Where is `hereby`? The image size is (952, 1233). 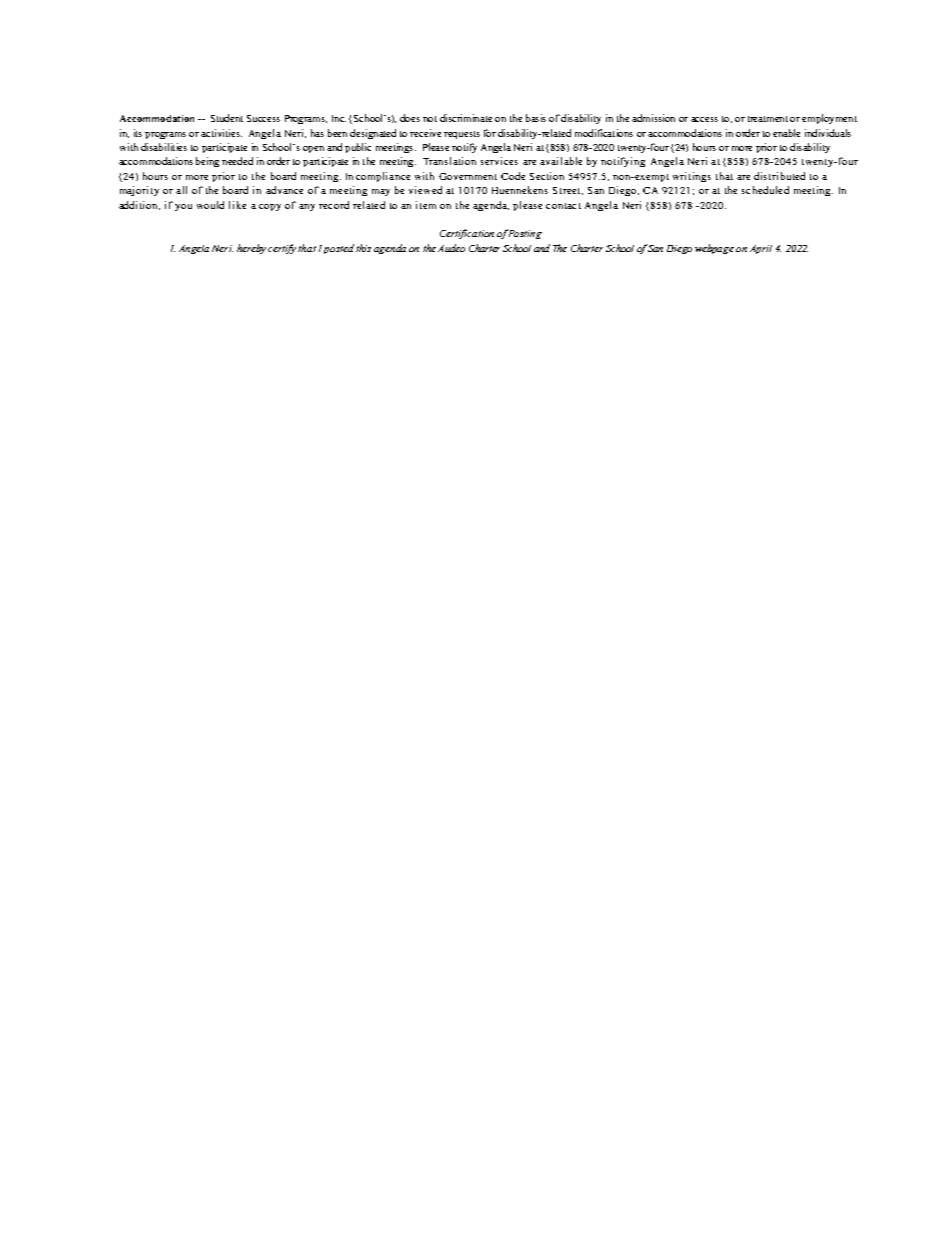
hereby is located at coordinates (251, 249).
